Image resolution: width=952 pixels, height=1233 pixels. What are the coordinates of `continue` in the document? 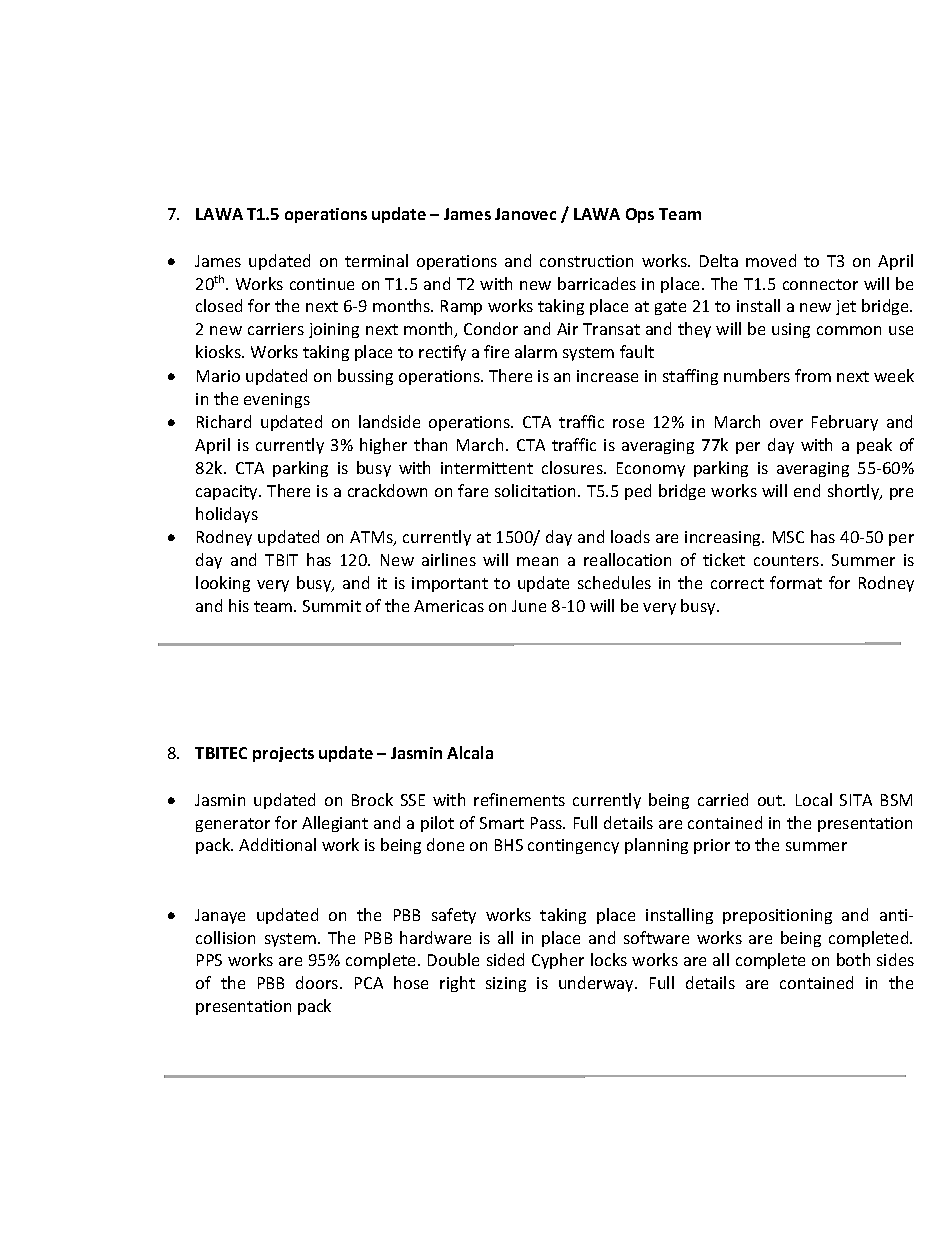 It's located at (322, 284).
